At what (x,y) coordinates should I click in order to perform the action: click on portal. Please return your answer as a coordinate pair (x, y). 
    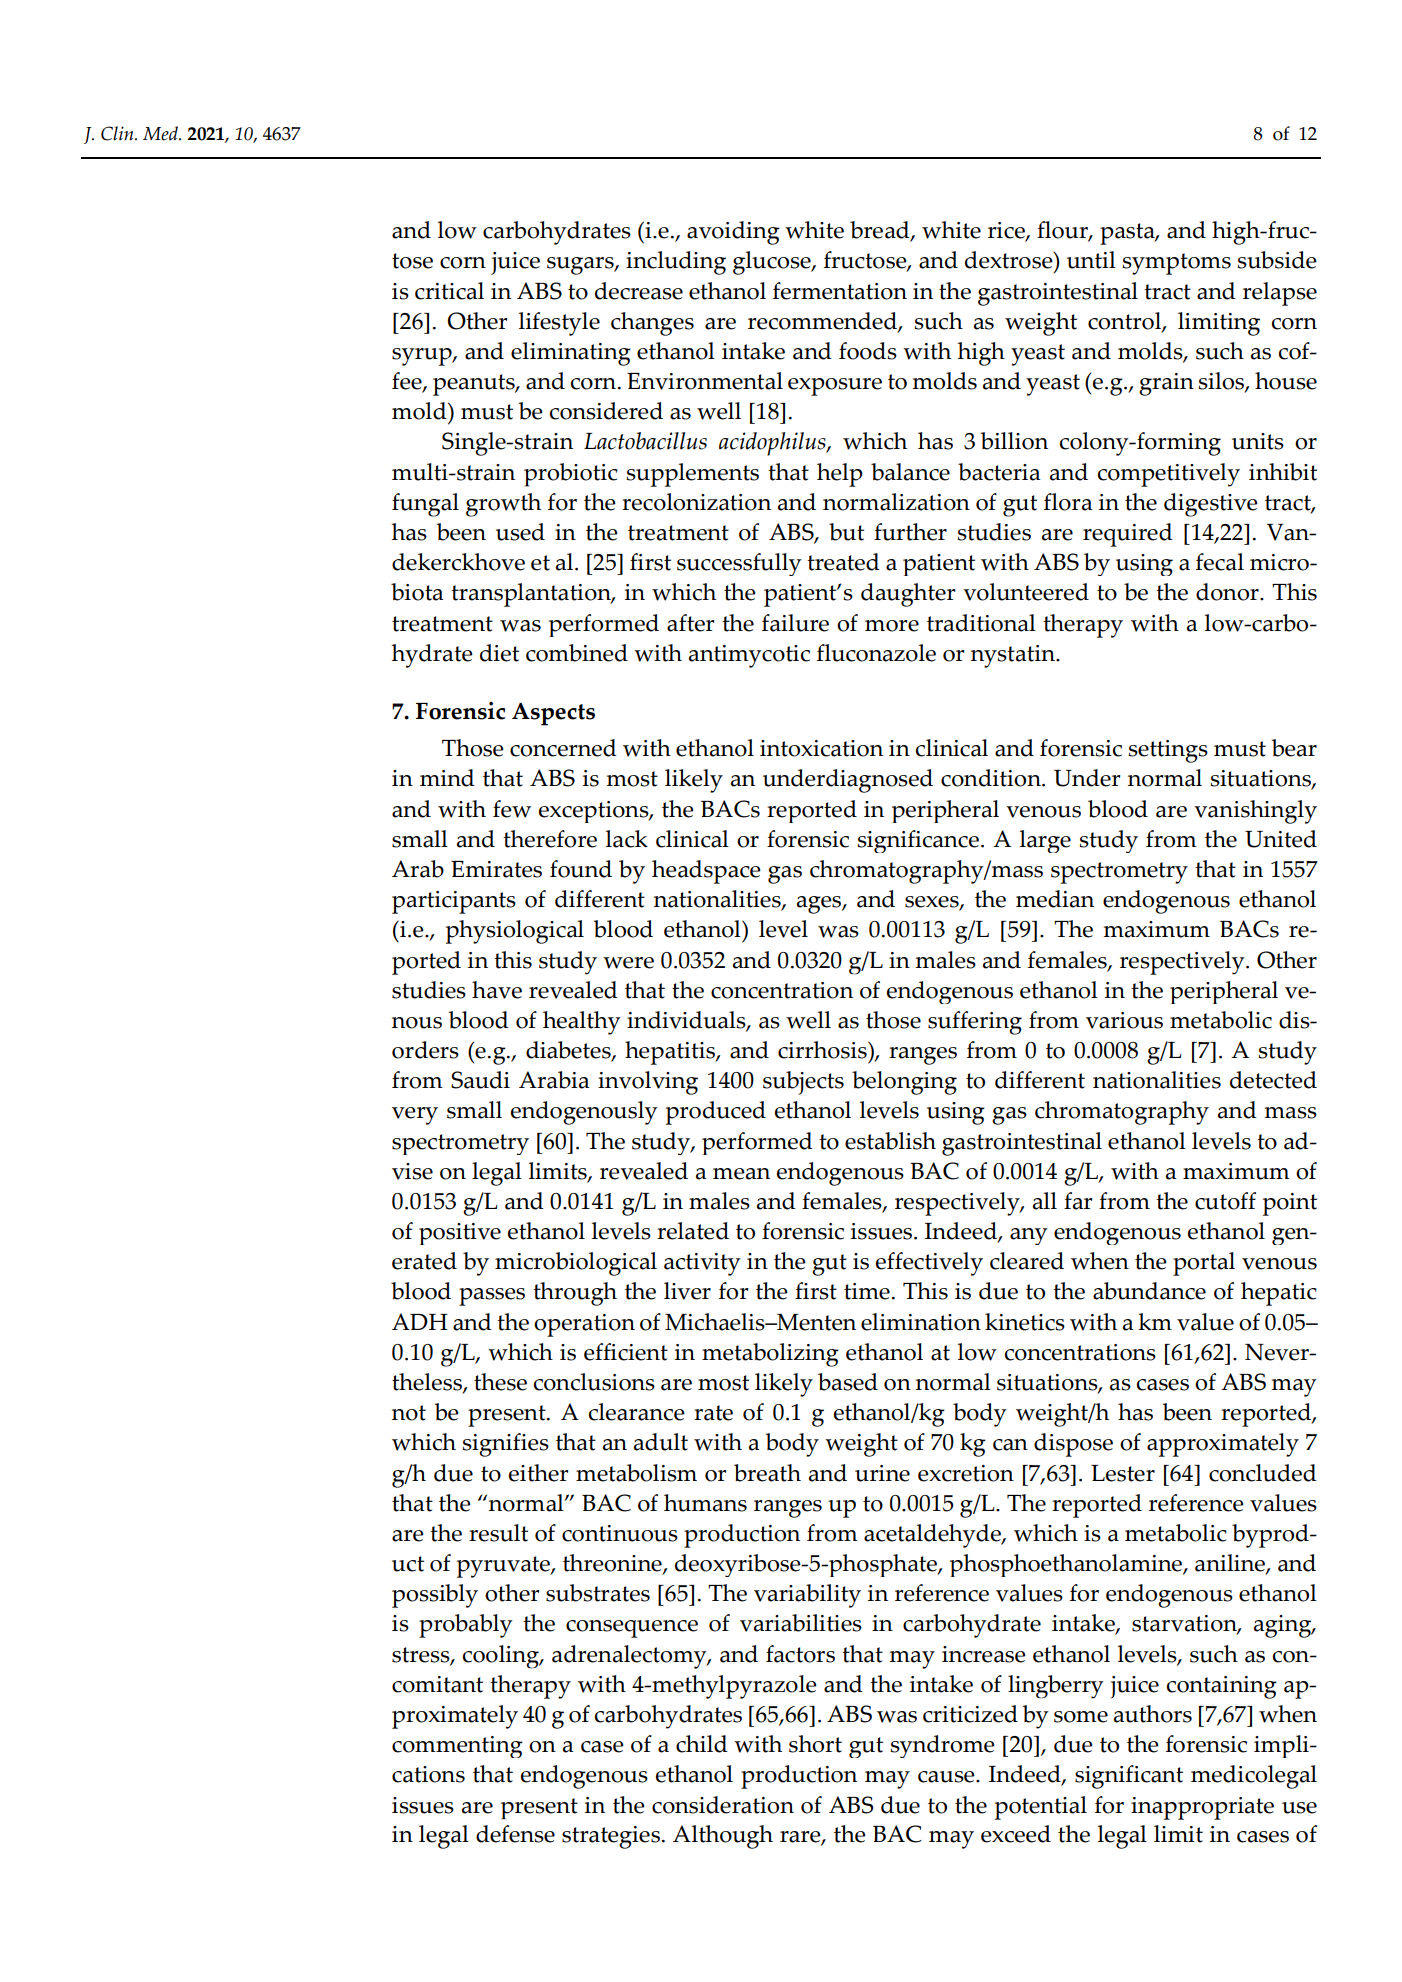
    Looking at the image, I should click on (1204, 1264).
